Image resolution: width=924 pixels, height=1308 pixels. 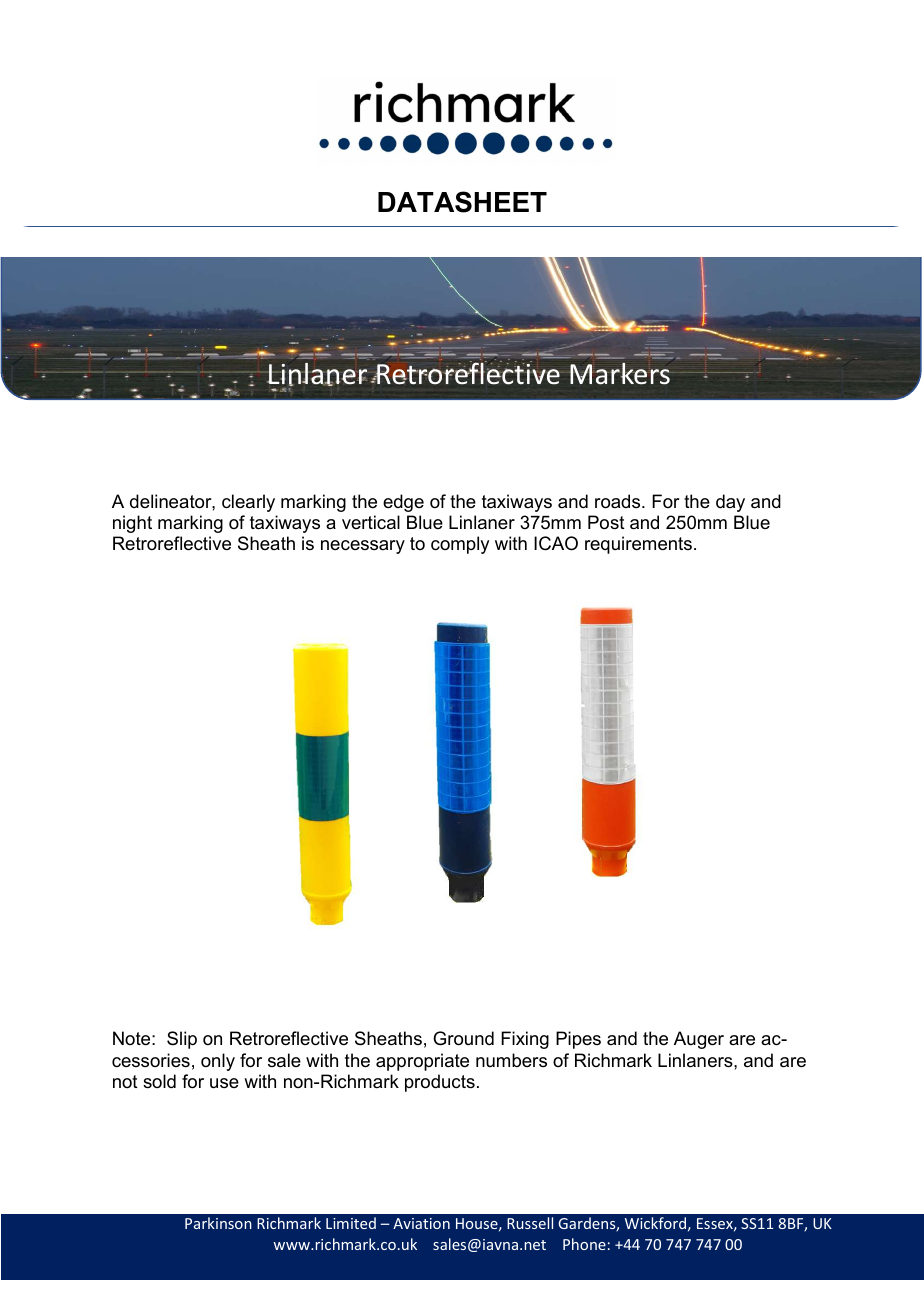 What do you see at coordinates (619, 501) in the screenshot?
I see `roads` at bounding box center [619, 501].
